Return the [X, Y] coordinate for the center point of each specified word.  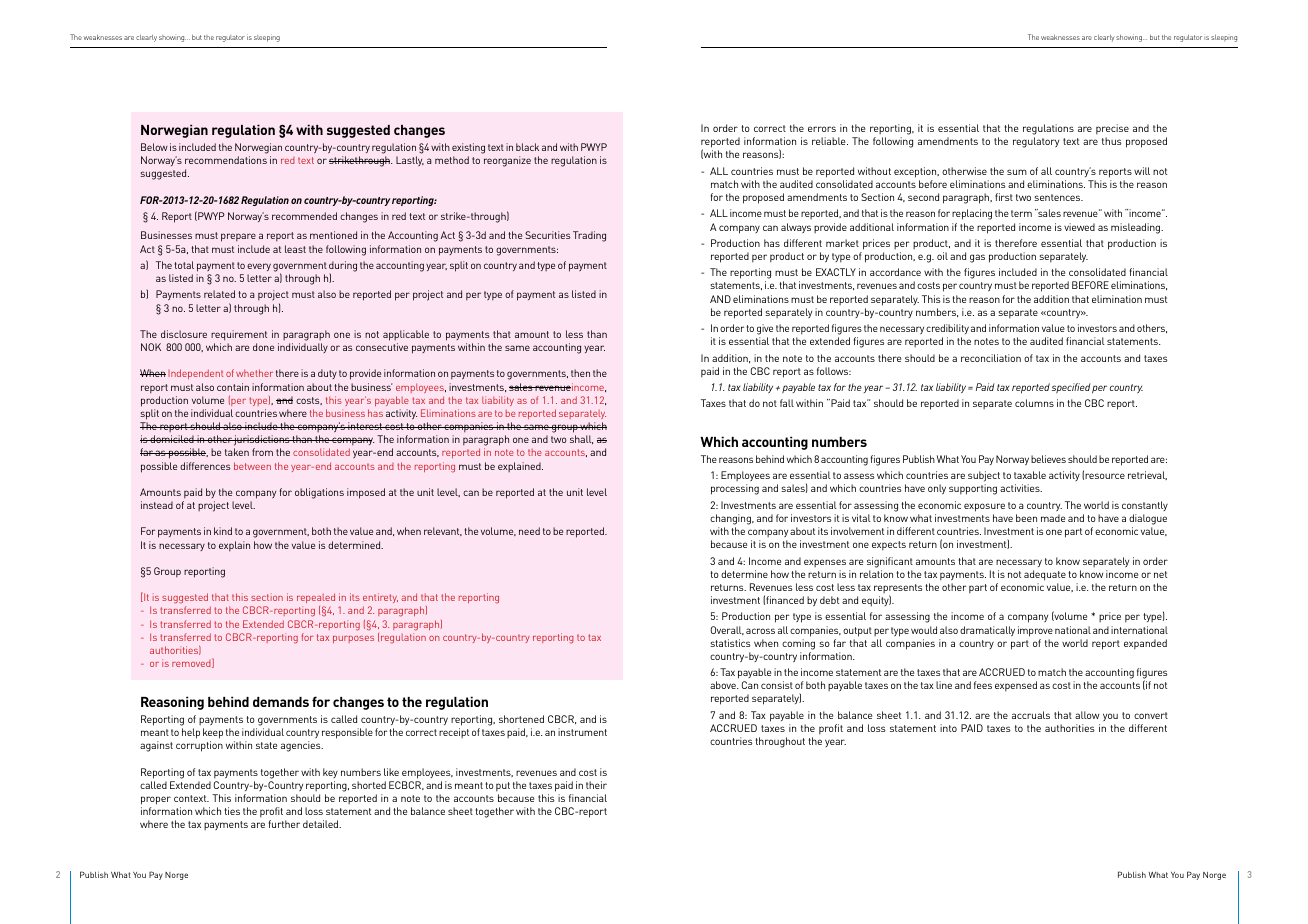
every [259, 267]
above [724, 685]
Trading [589, 236]
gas [977, 258]
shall [581, 439]
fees [983, 685]
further [284, 824]
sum [1017, 172]
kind [223, 531]
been [1026, 518]
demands [281, 702]
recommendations [226, 160]
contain [233, 387]
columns [1034, 403]
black [527, 147]
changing [731, 519]
